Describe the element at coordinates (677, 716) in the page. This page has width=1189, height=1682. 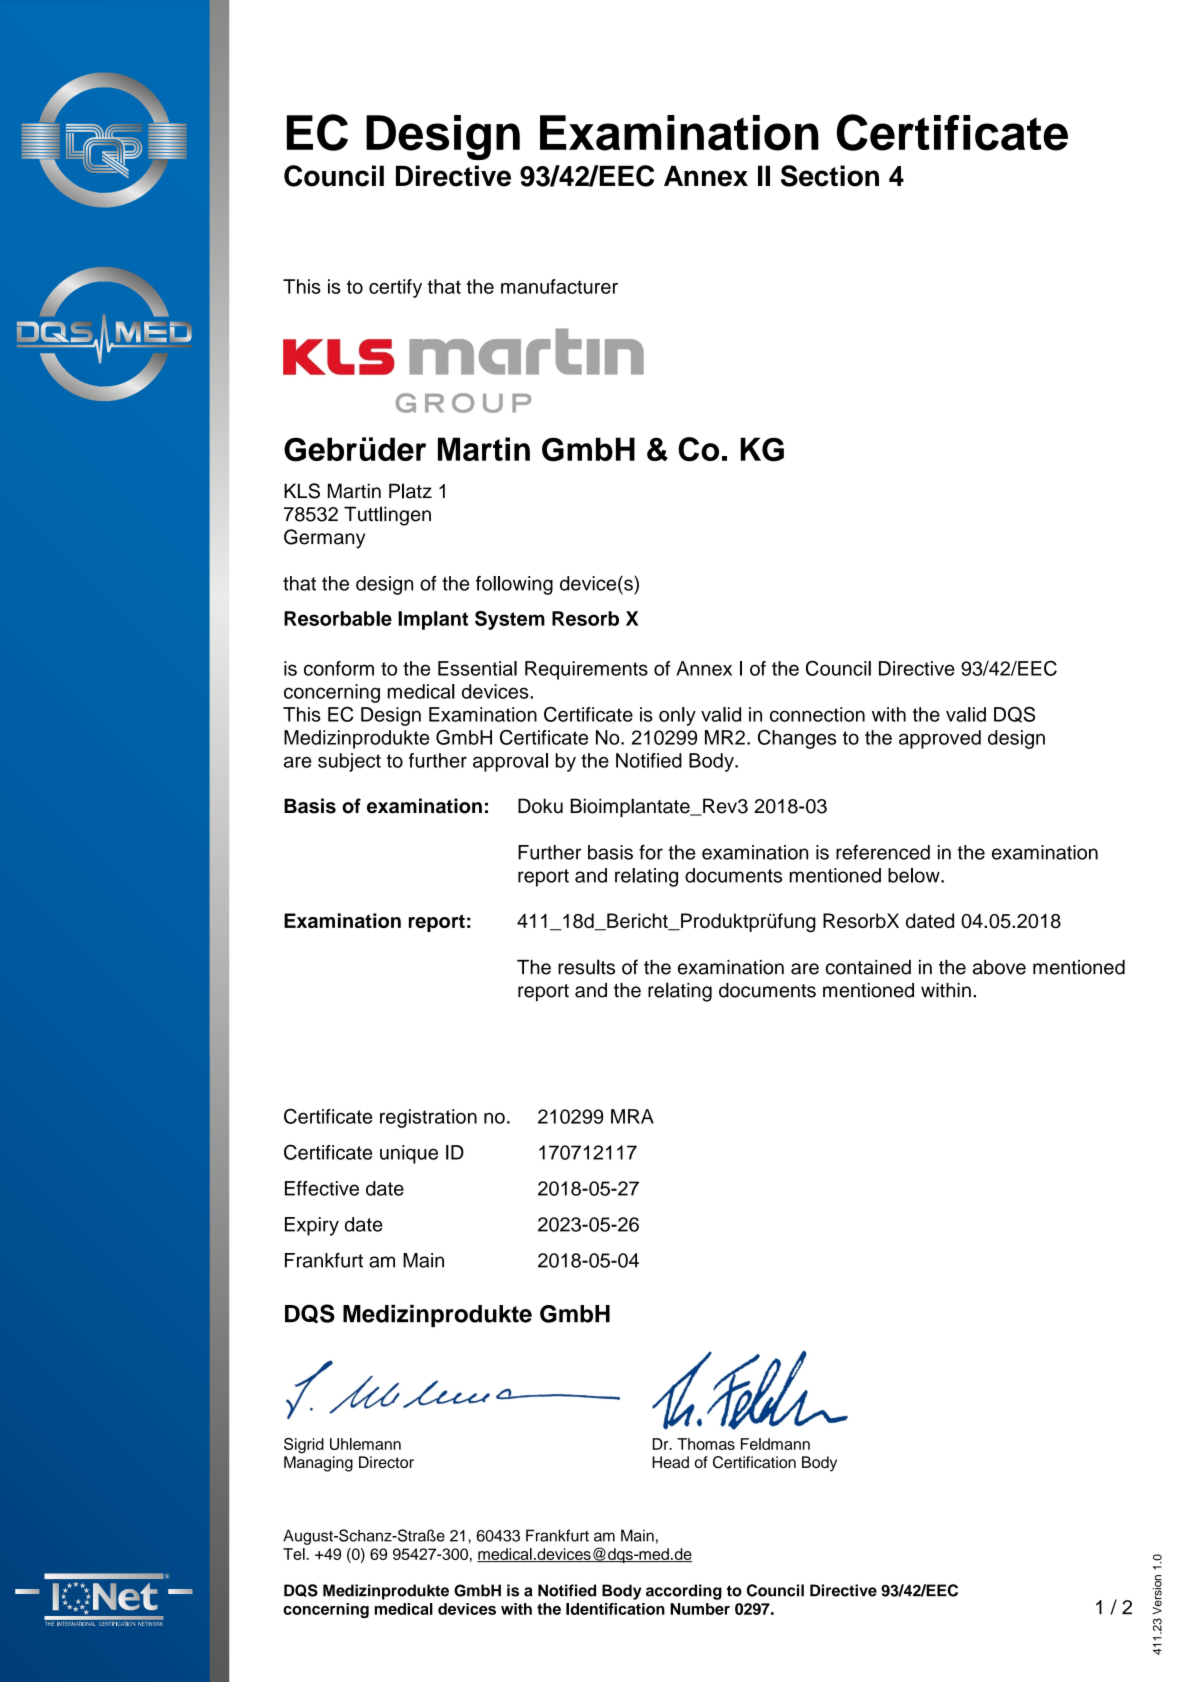
I see `only` at that location.
